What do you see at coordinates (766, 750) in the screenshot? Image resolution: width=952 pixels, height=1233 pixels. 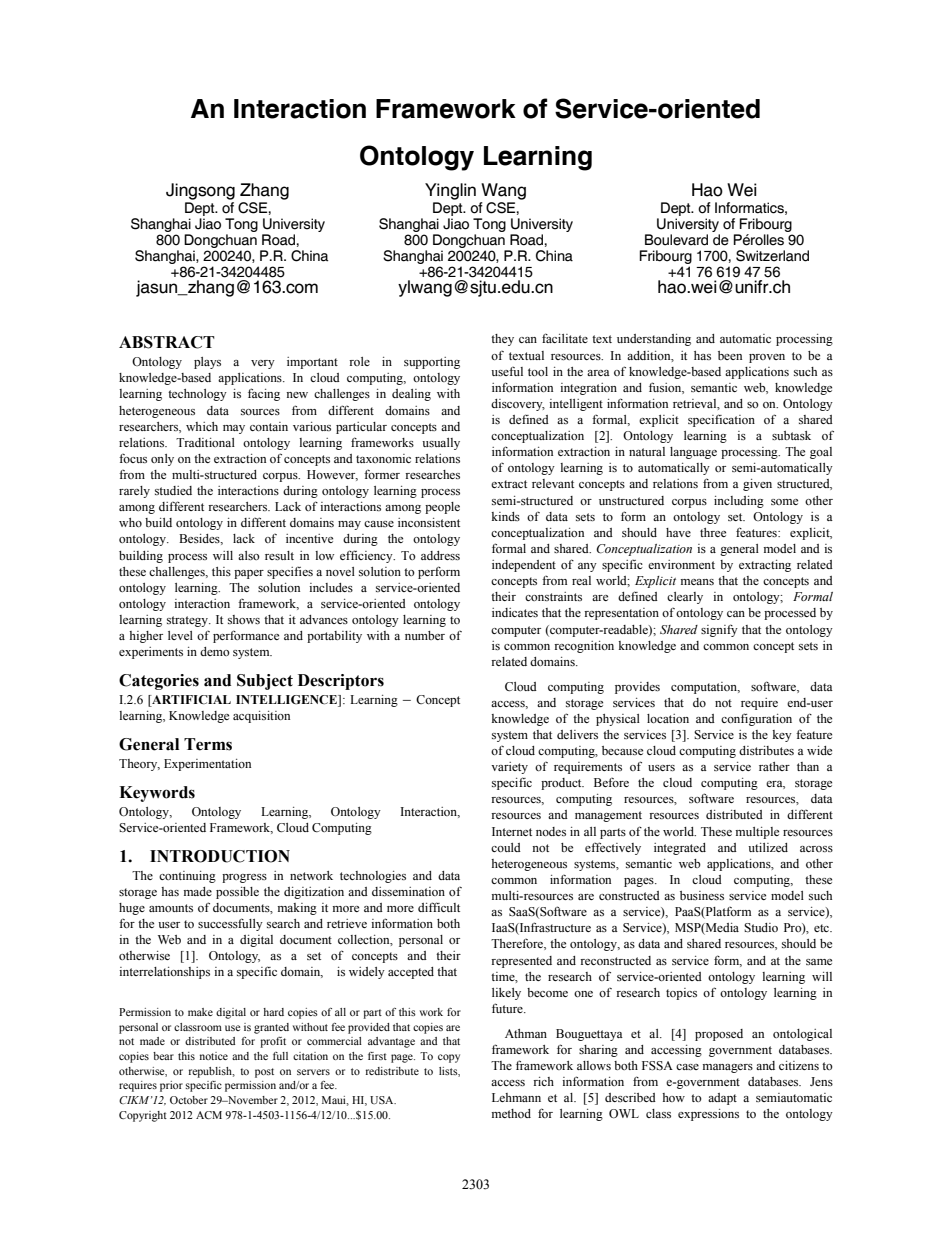 I see `distributes` at bounding box center [766, 750].
